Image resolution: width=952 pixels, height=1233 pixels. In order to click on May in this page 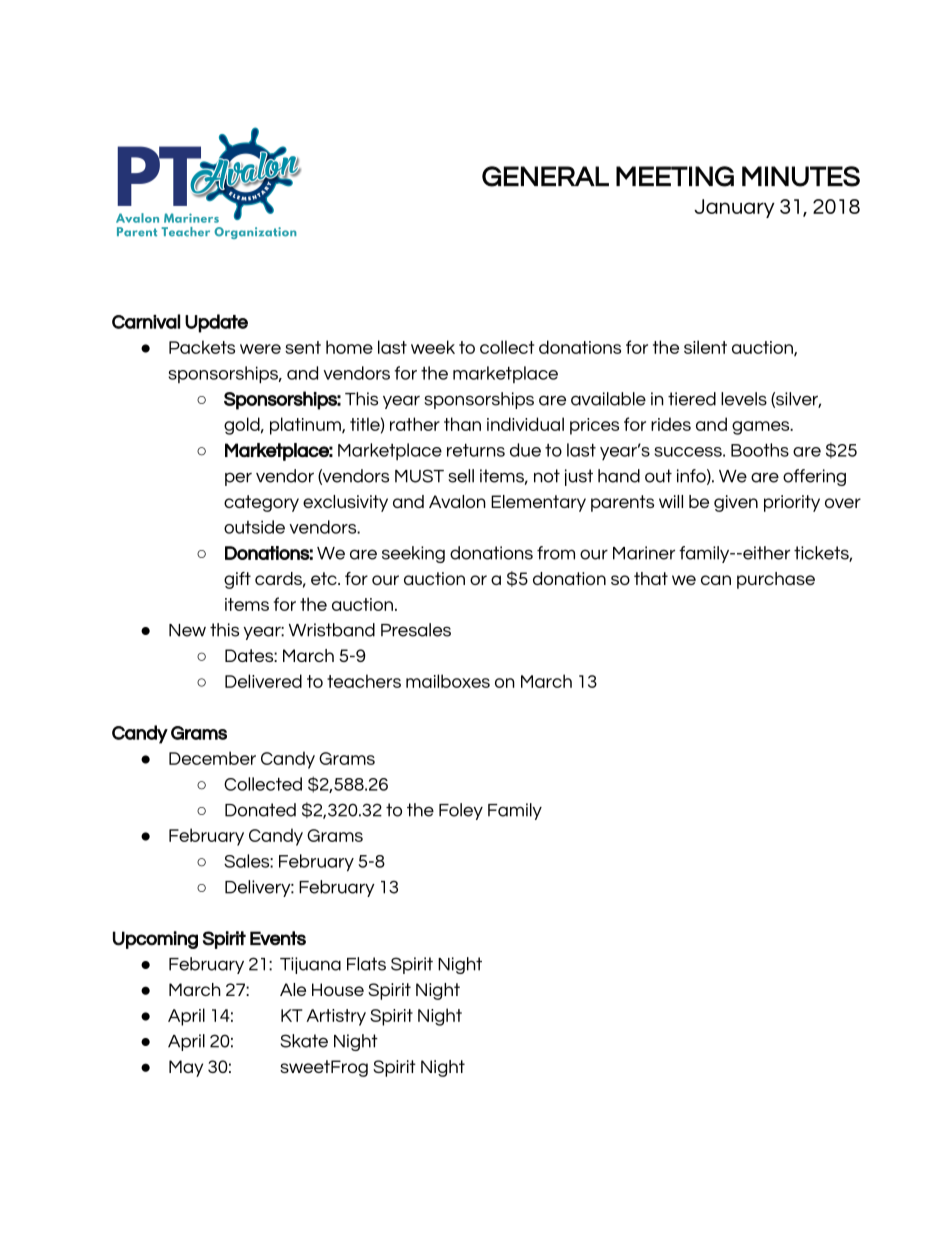, I will do `click(186, 1068)`.
